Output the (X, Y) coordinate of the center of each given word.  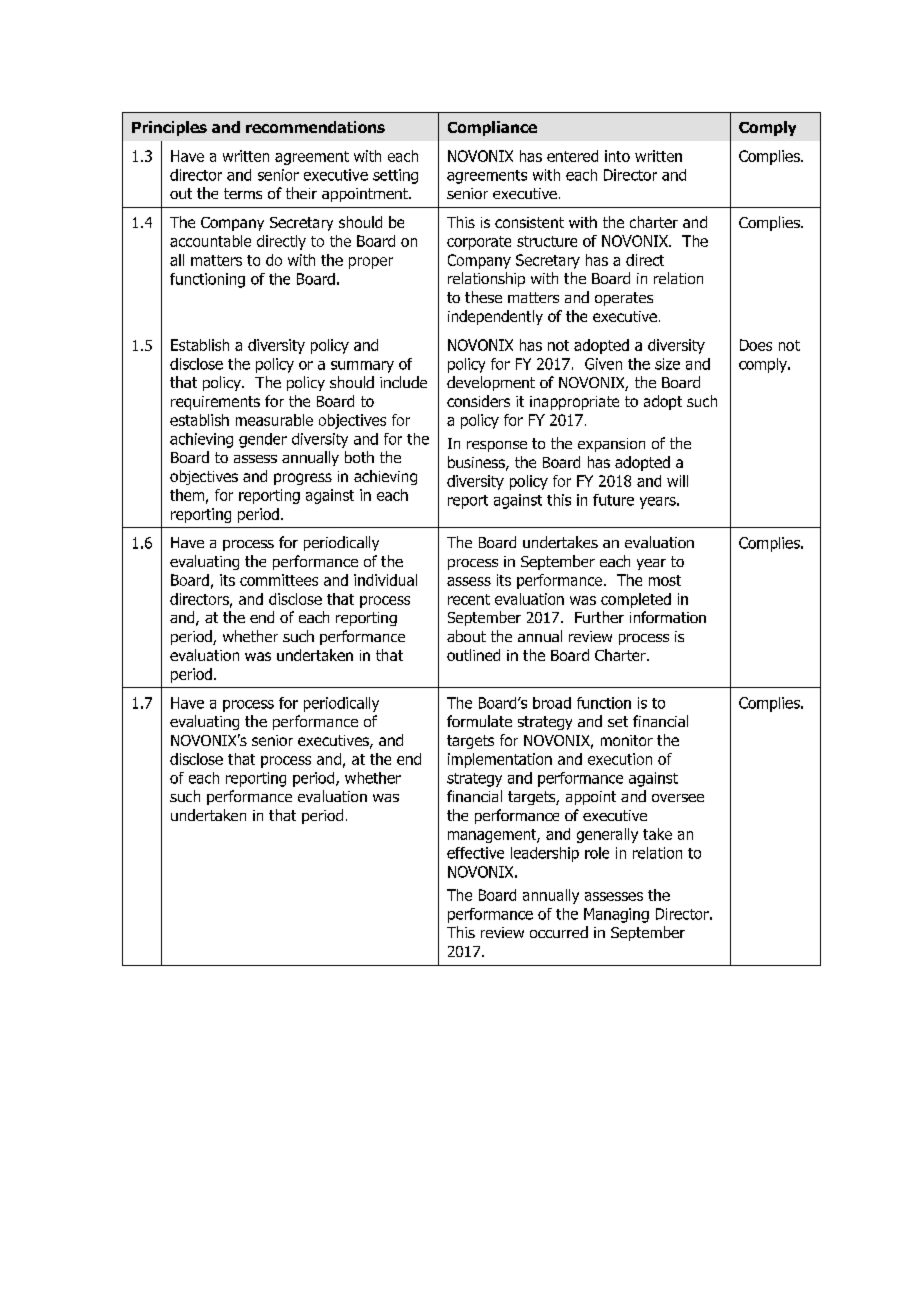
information (668, 617)
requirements (215, 403)
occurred (559, 932)
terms (243, 193)
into (617, 156)
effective (475, 853)
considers (478, 401)
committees (279, 580)
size (667, 364)
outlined (473, 655)
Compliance (492, 128)
